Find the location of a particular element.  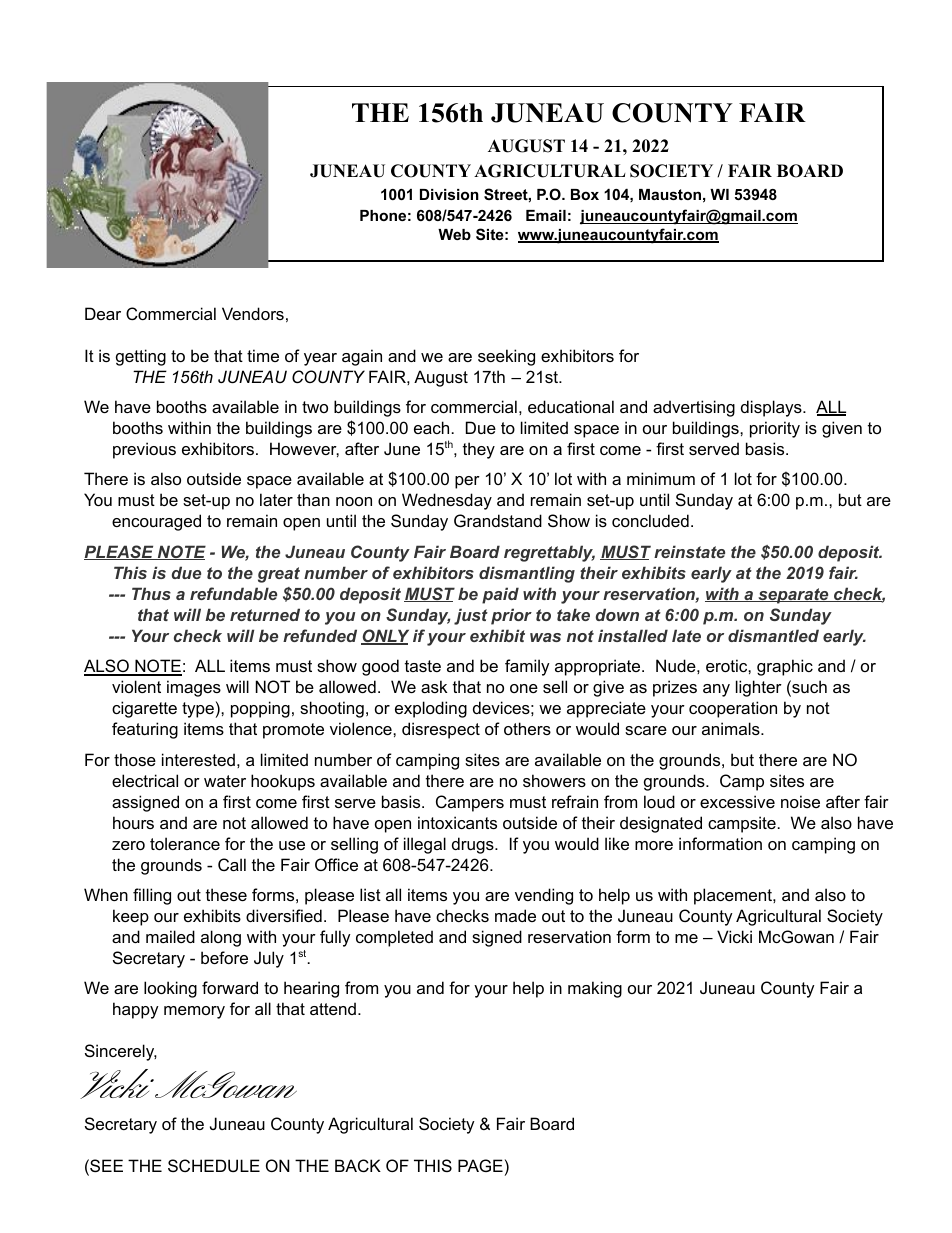

Vendors is located at coordinates (253, 313).
